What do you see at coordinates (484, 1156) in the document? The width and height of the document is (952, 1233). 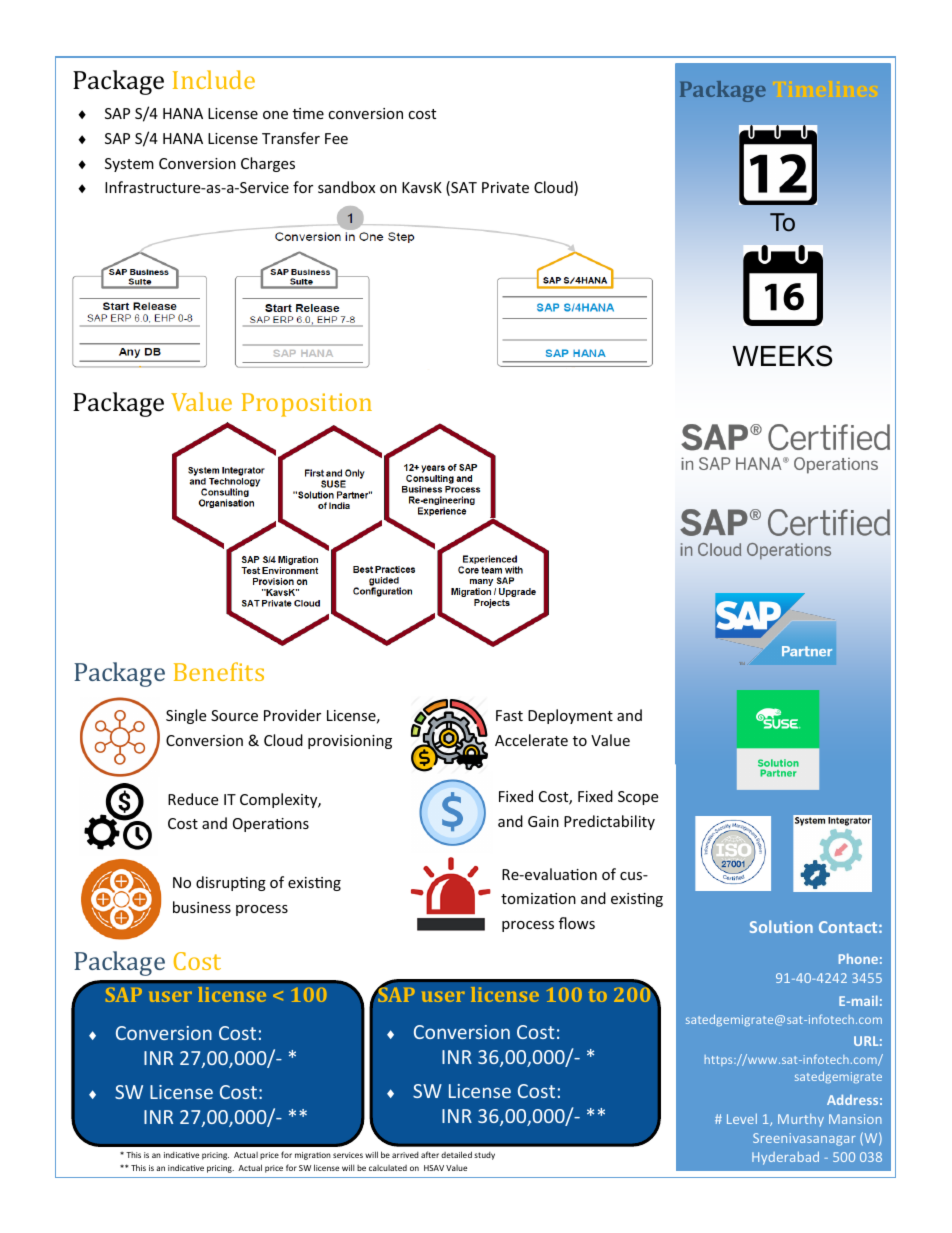 I see `study` at bounding box center [484, 1156].
